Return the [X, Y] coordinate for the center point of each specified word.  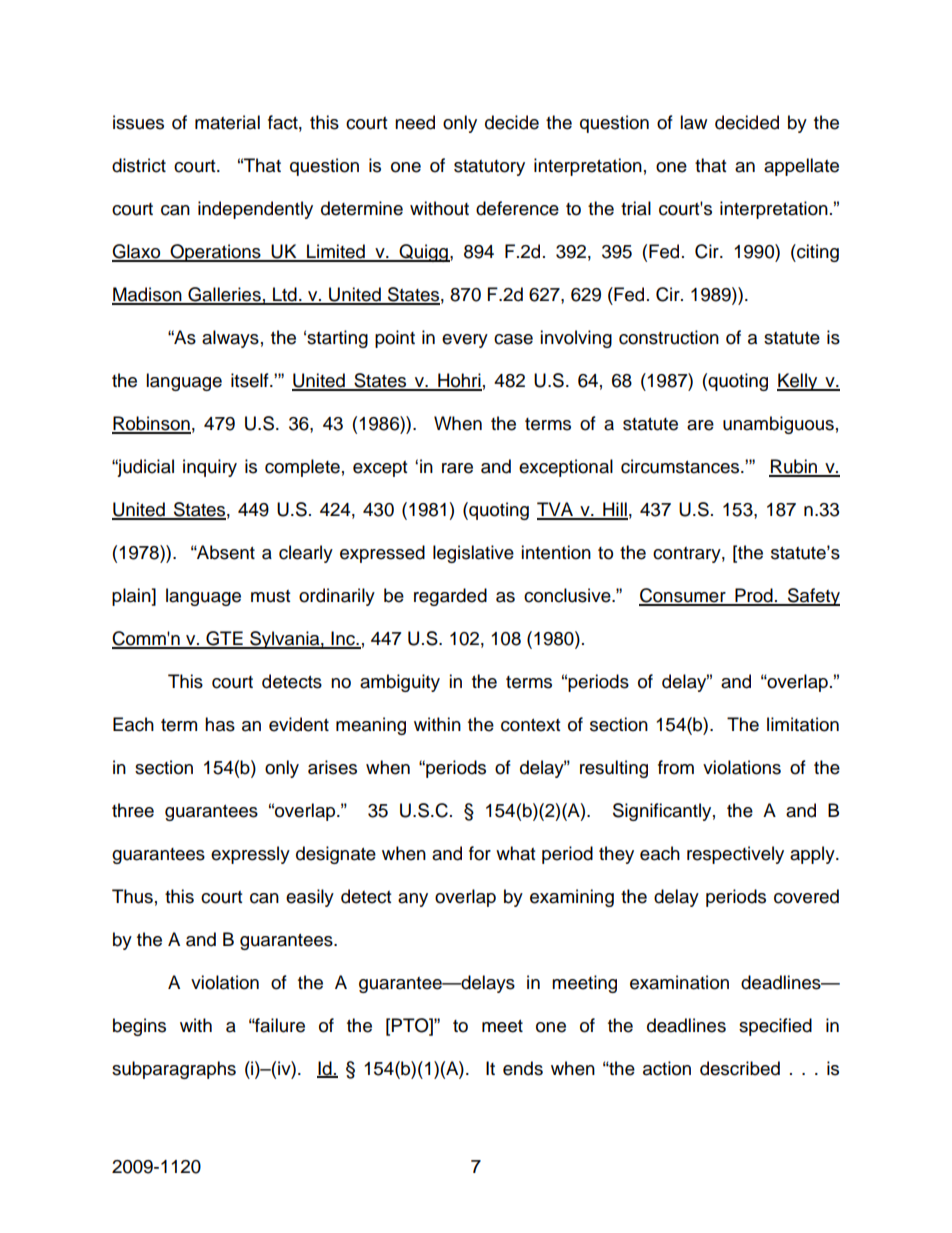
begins [139, 1027]
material [227, 122]
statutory [489, 168]
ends [523, 1068]
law [693, 122]
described [740, 1068]
